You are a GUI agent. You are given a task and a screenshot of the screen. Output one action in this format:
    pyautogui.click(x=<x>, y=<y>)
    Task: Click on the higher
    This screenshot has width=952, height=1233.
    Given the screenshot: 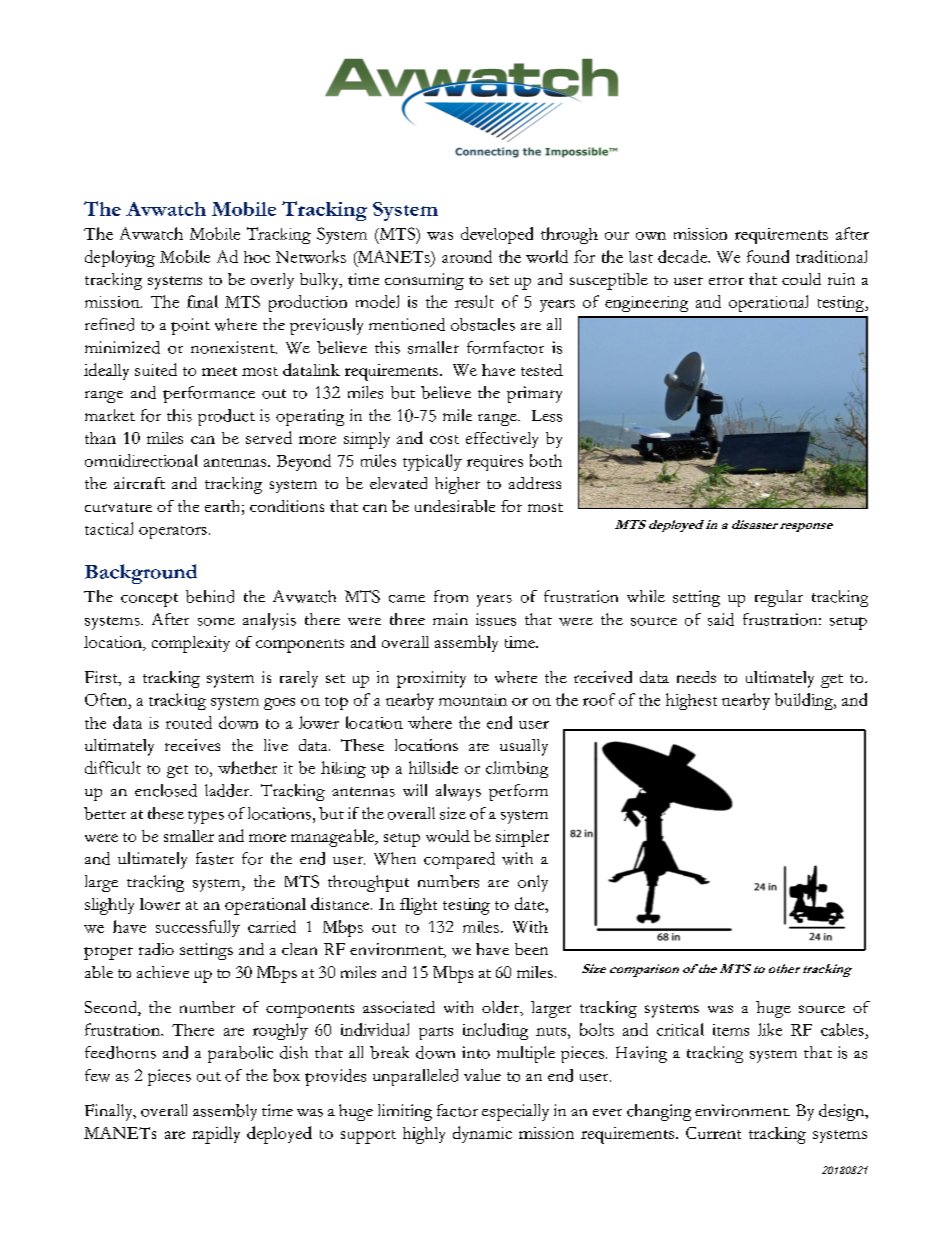 What is the action you would take?
    pyautogui.click(x=457, y=485)
